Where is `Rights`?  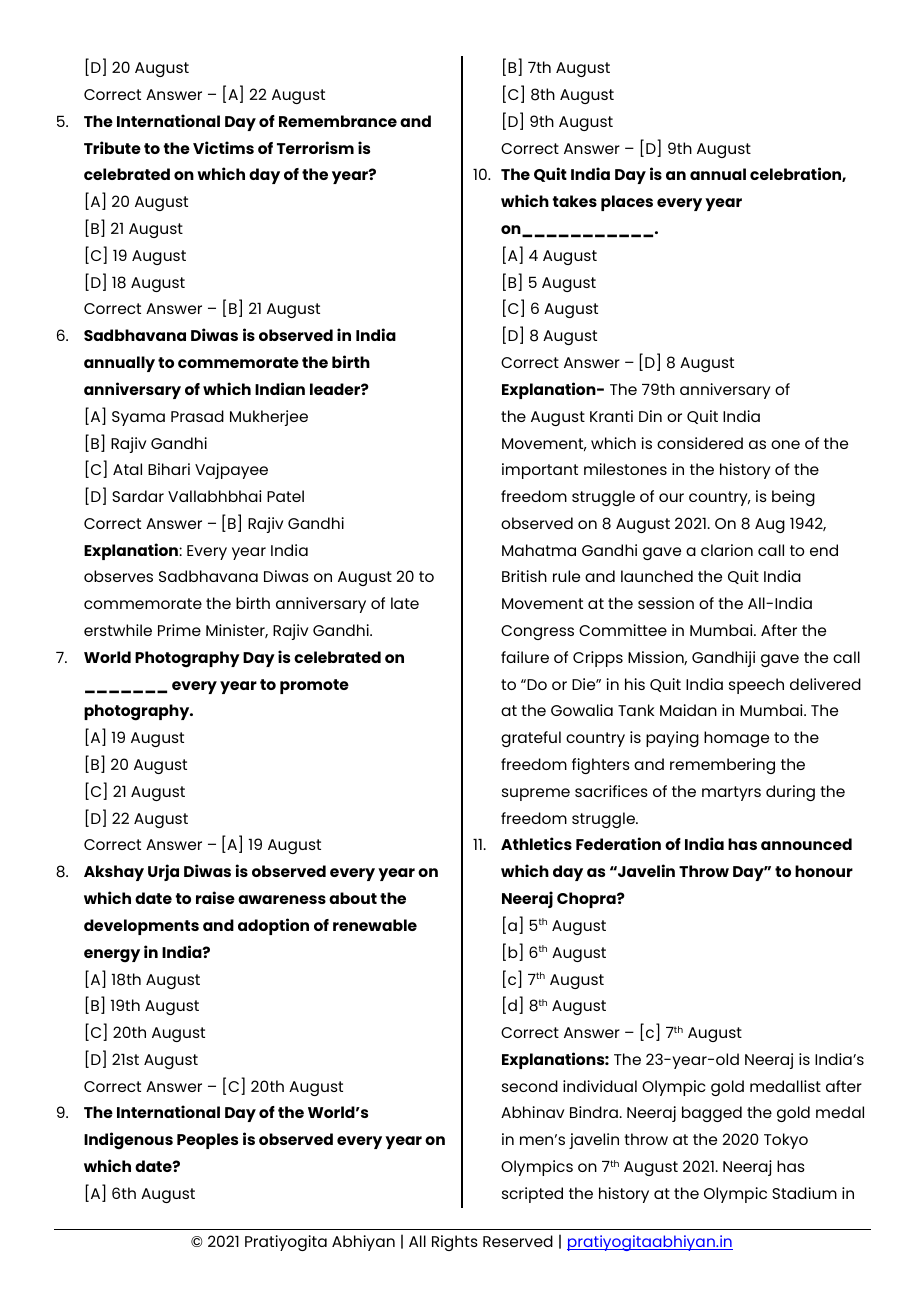
Rights is located at coordinates (455, 1243).
